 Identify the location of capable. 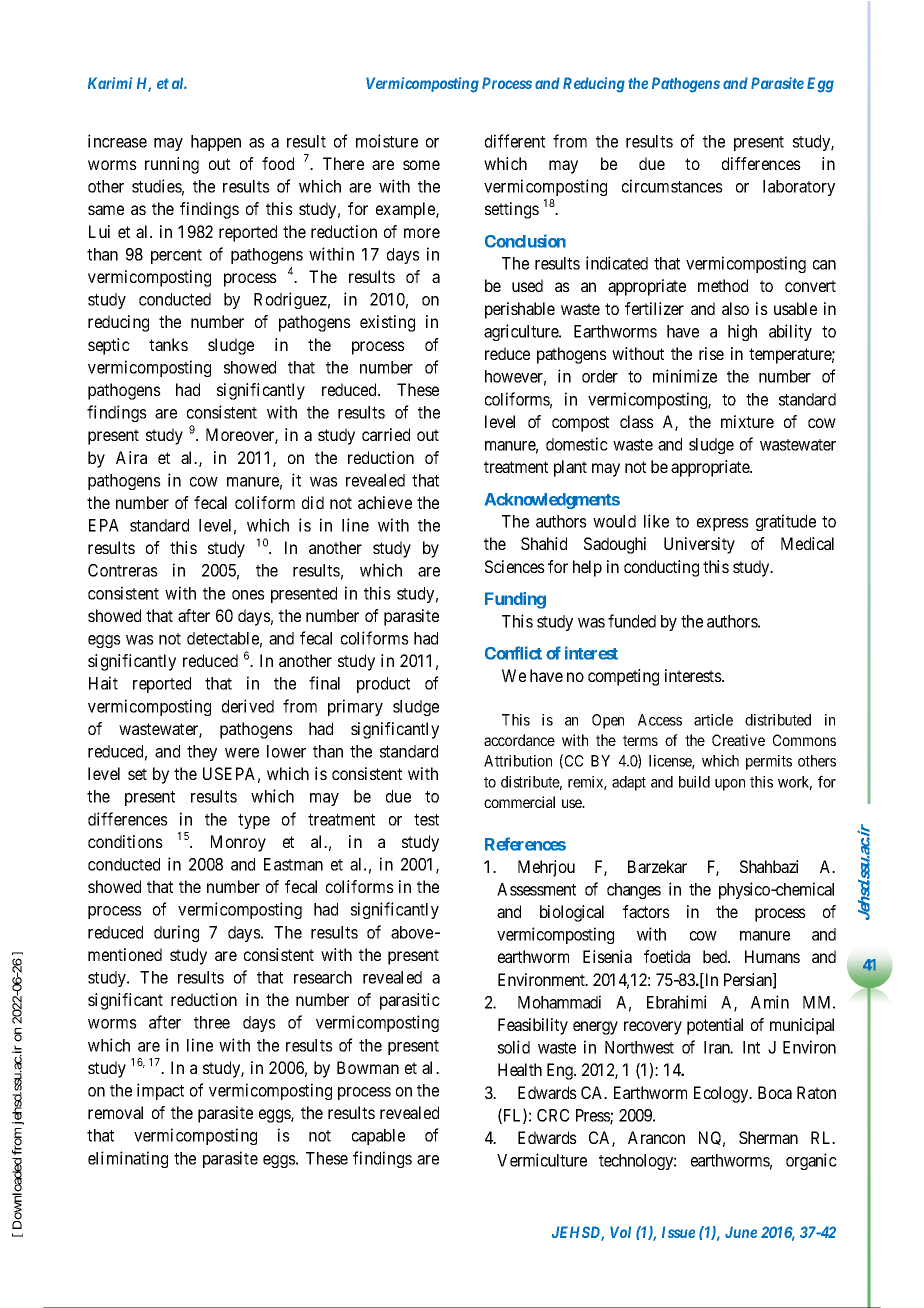
(378, 1137).
